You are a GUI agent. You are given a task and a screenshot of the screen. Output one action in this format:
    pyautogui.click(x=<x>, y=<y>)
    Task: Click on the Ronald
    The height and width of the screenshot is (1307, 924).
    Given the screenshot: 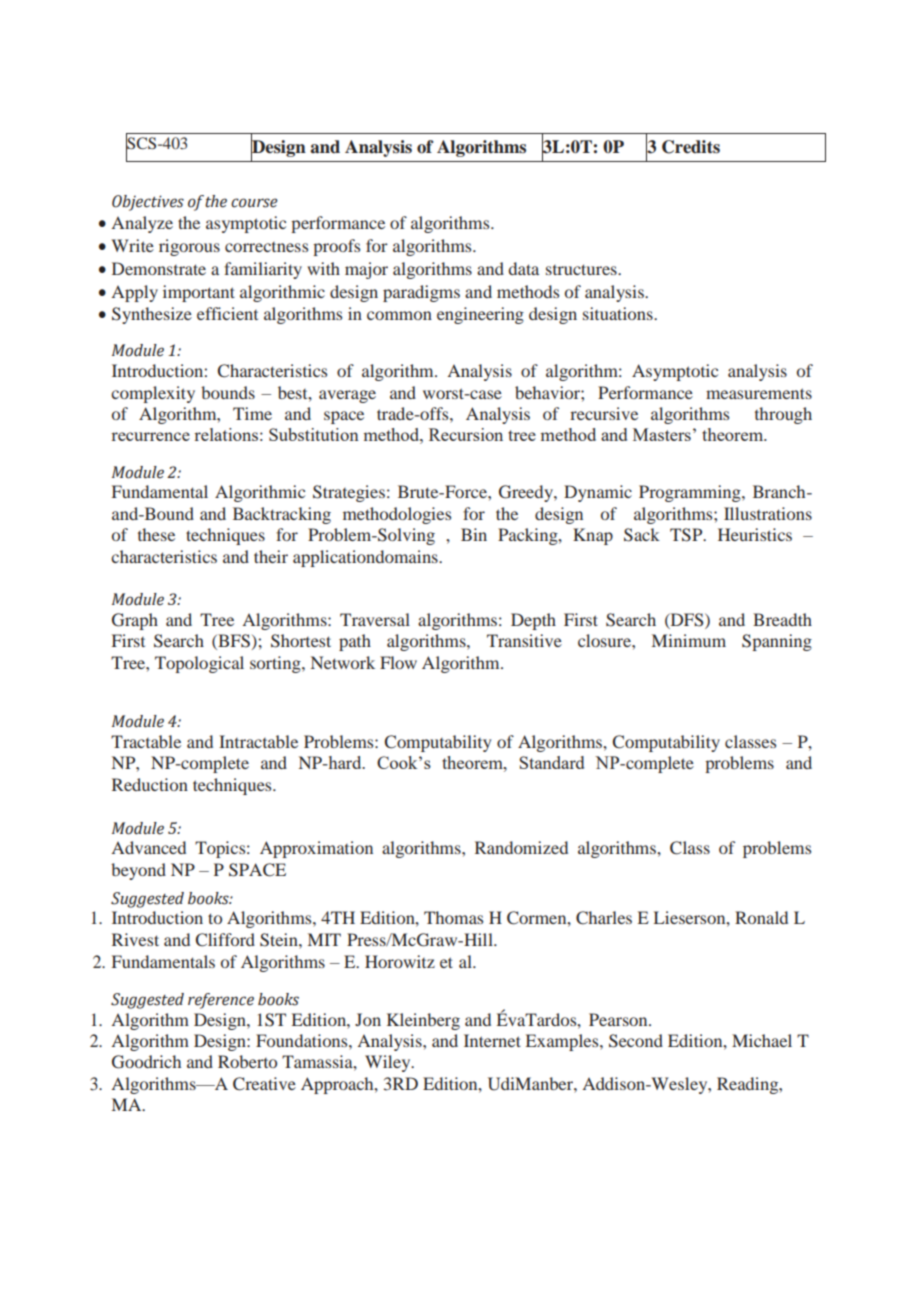 What is the action you would take?
    pyautogui.click(x=761, y=917)
